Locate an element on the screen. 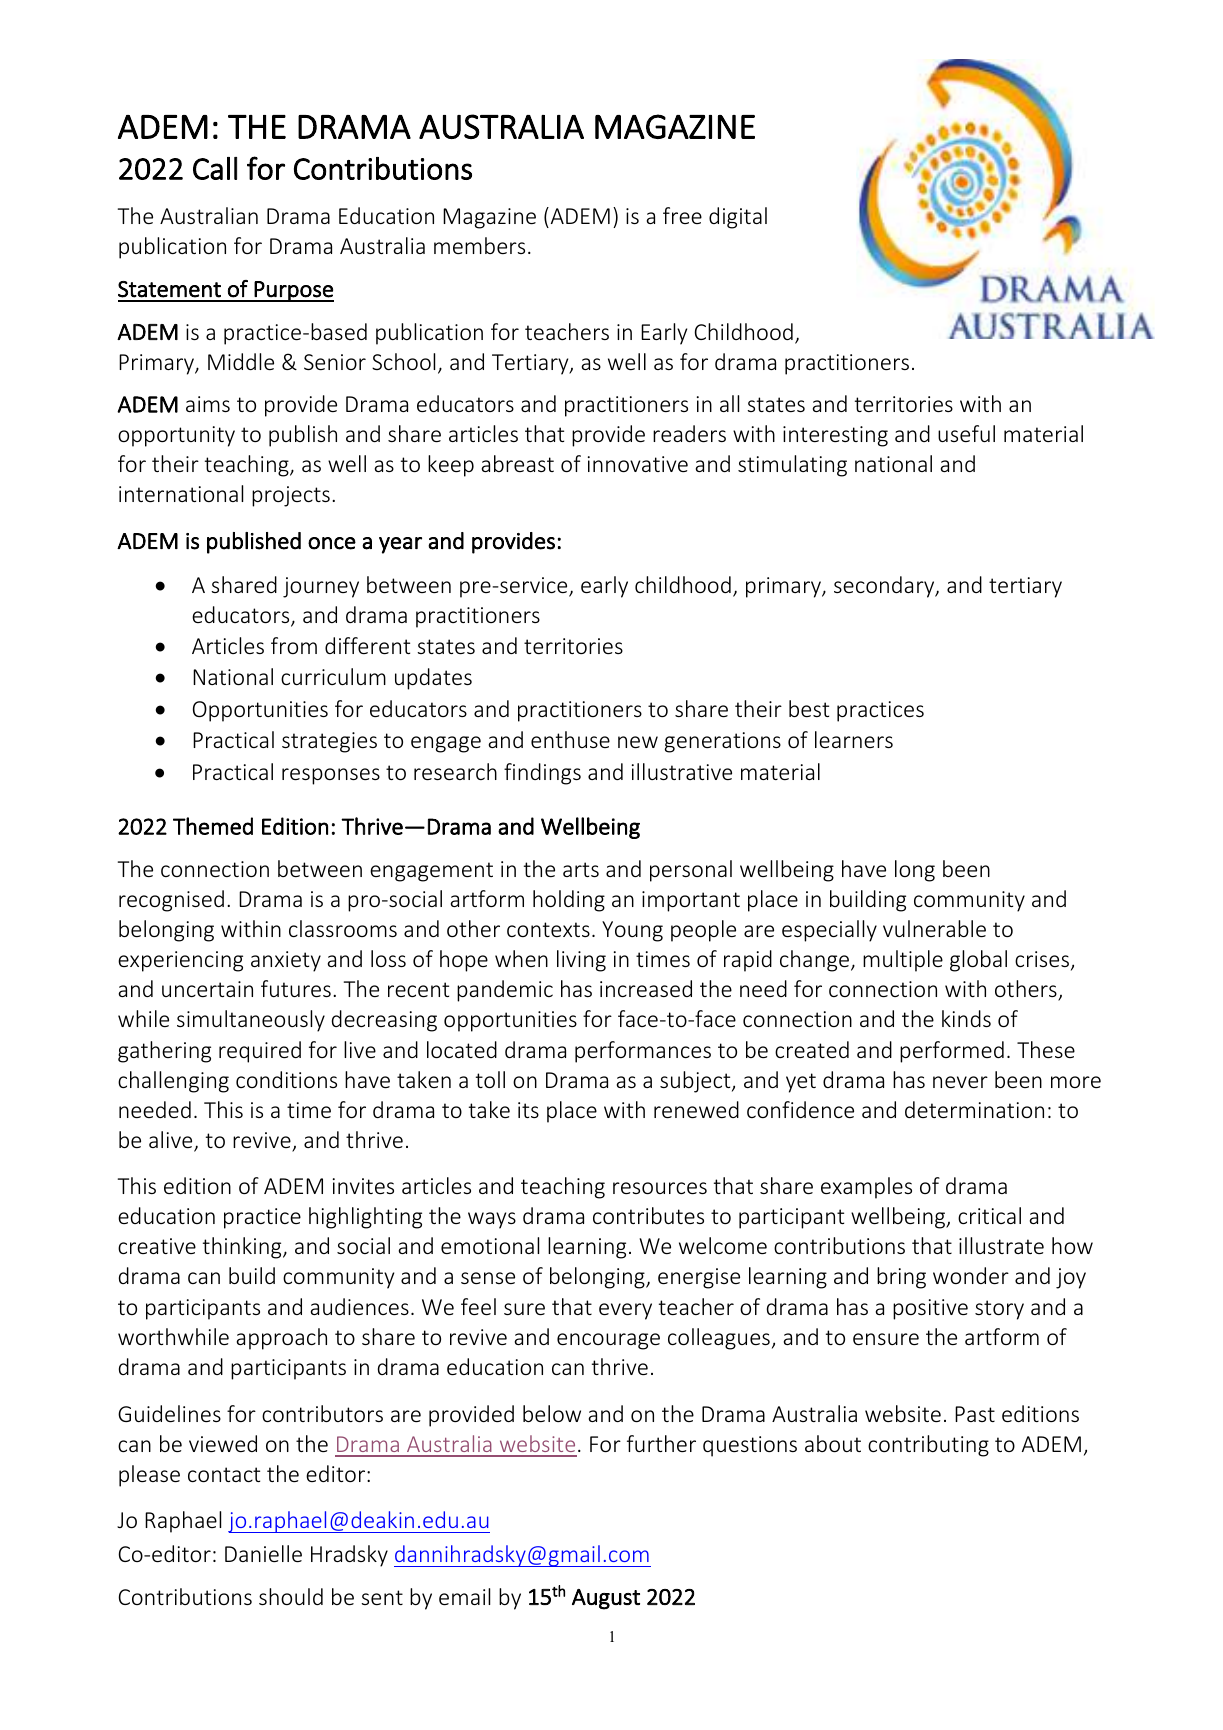 The image size is (1223, 1730). free is located at coordinates (682, 215).
